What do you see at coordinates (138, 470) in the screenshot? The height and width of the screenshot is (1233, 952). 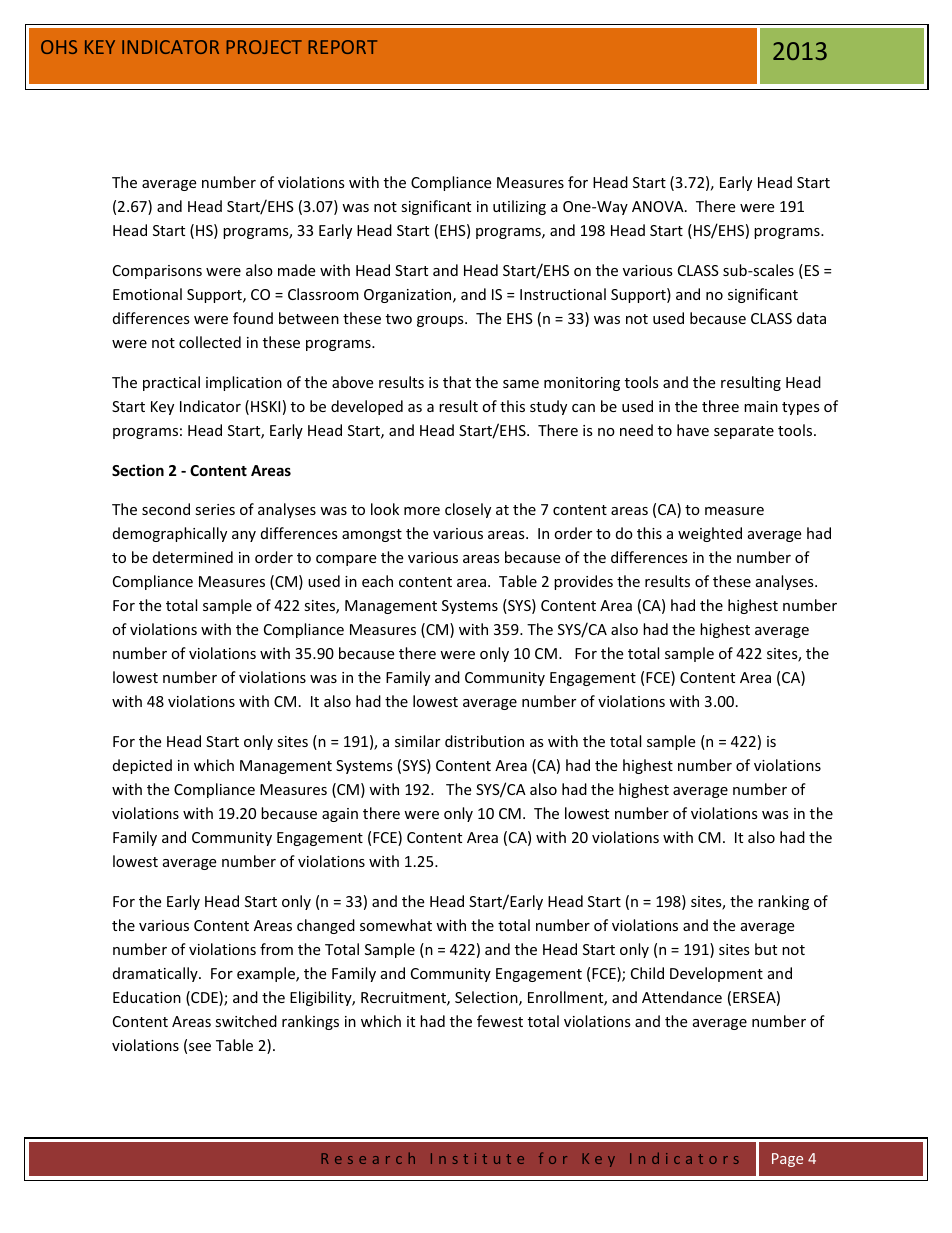 I see `Section` at bounding box center [138, 470].
